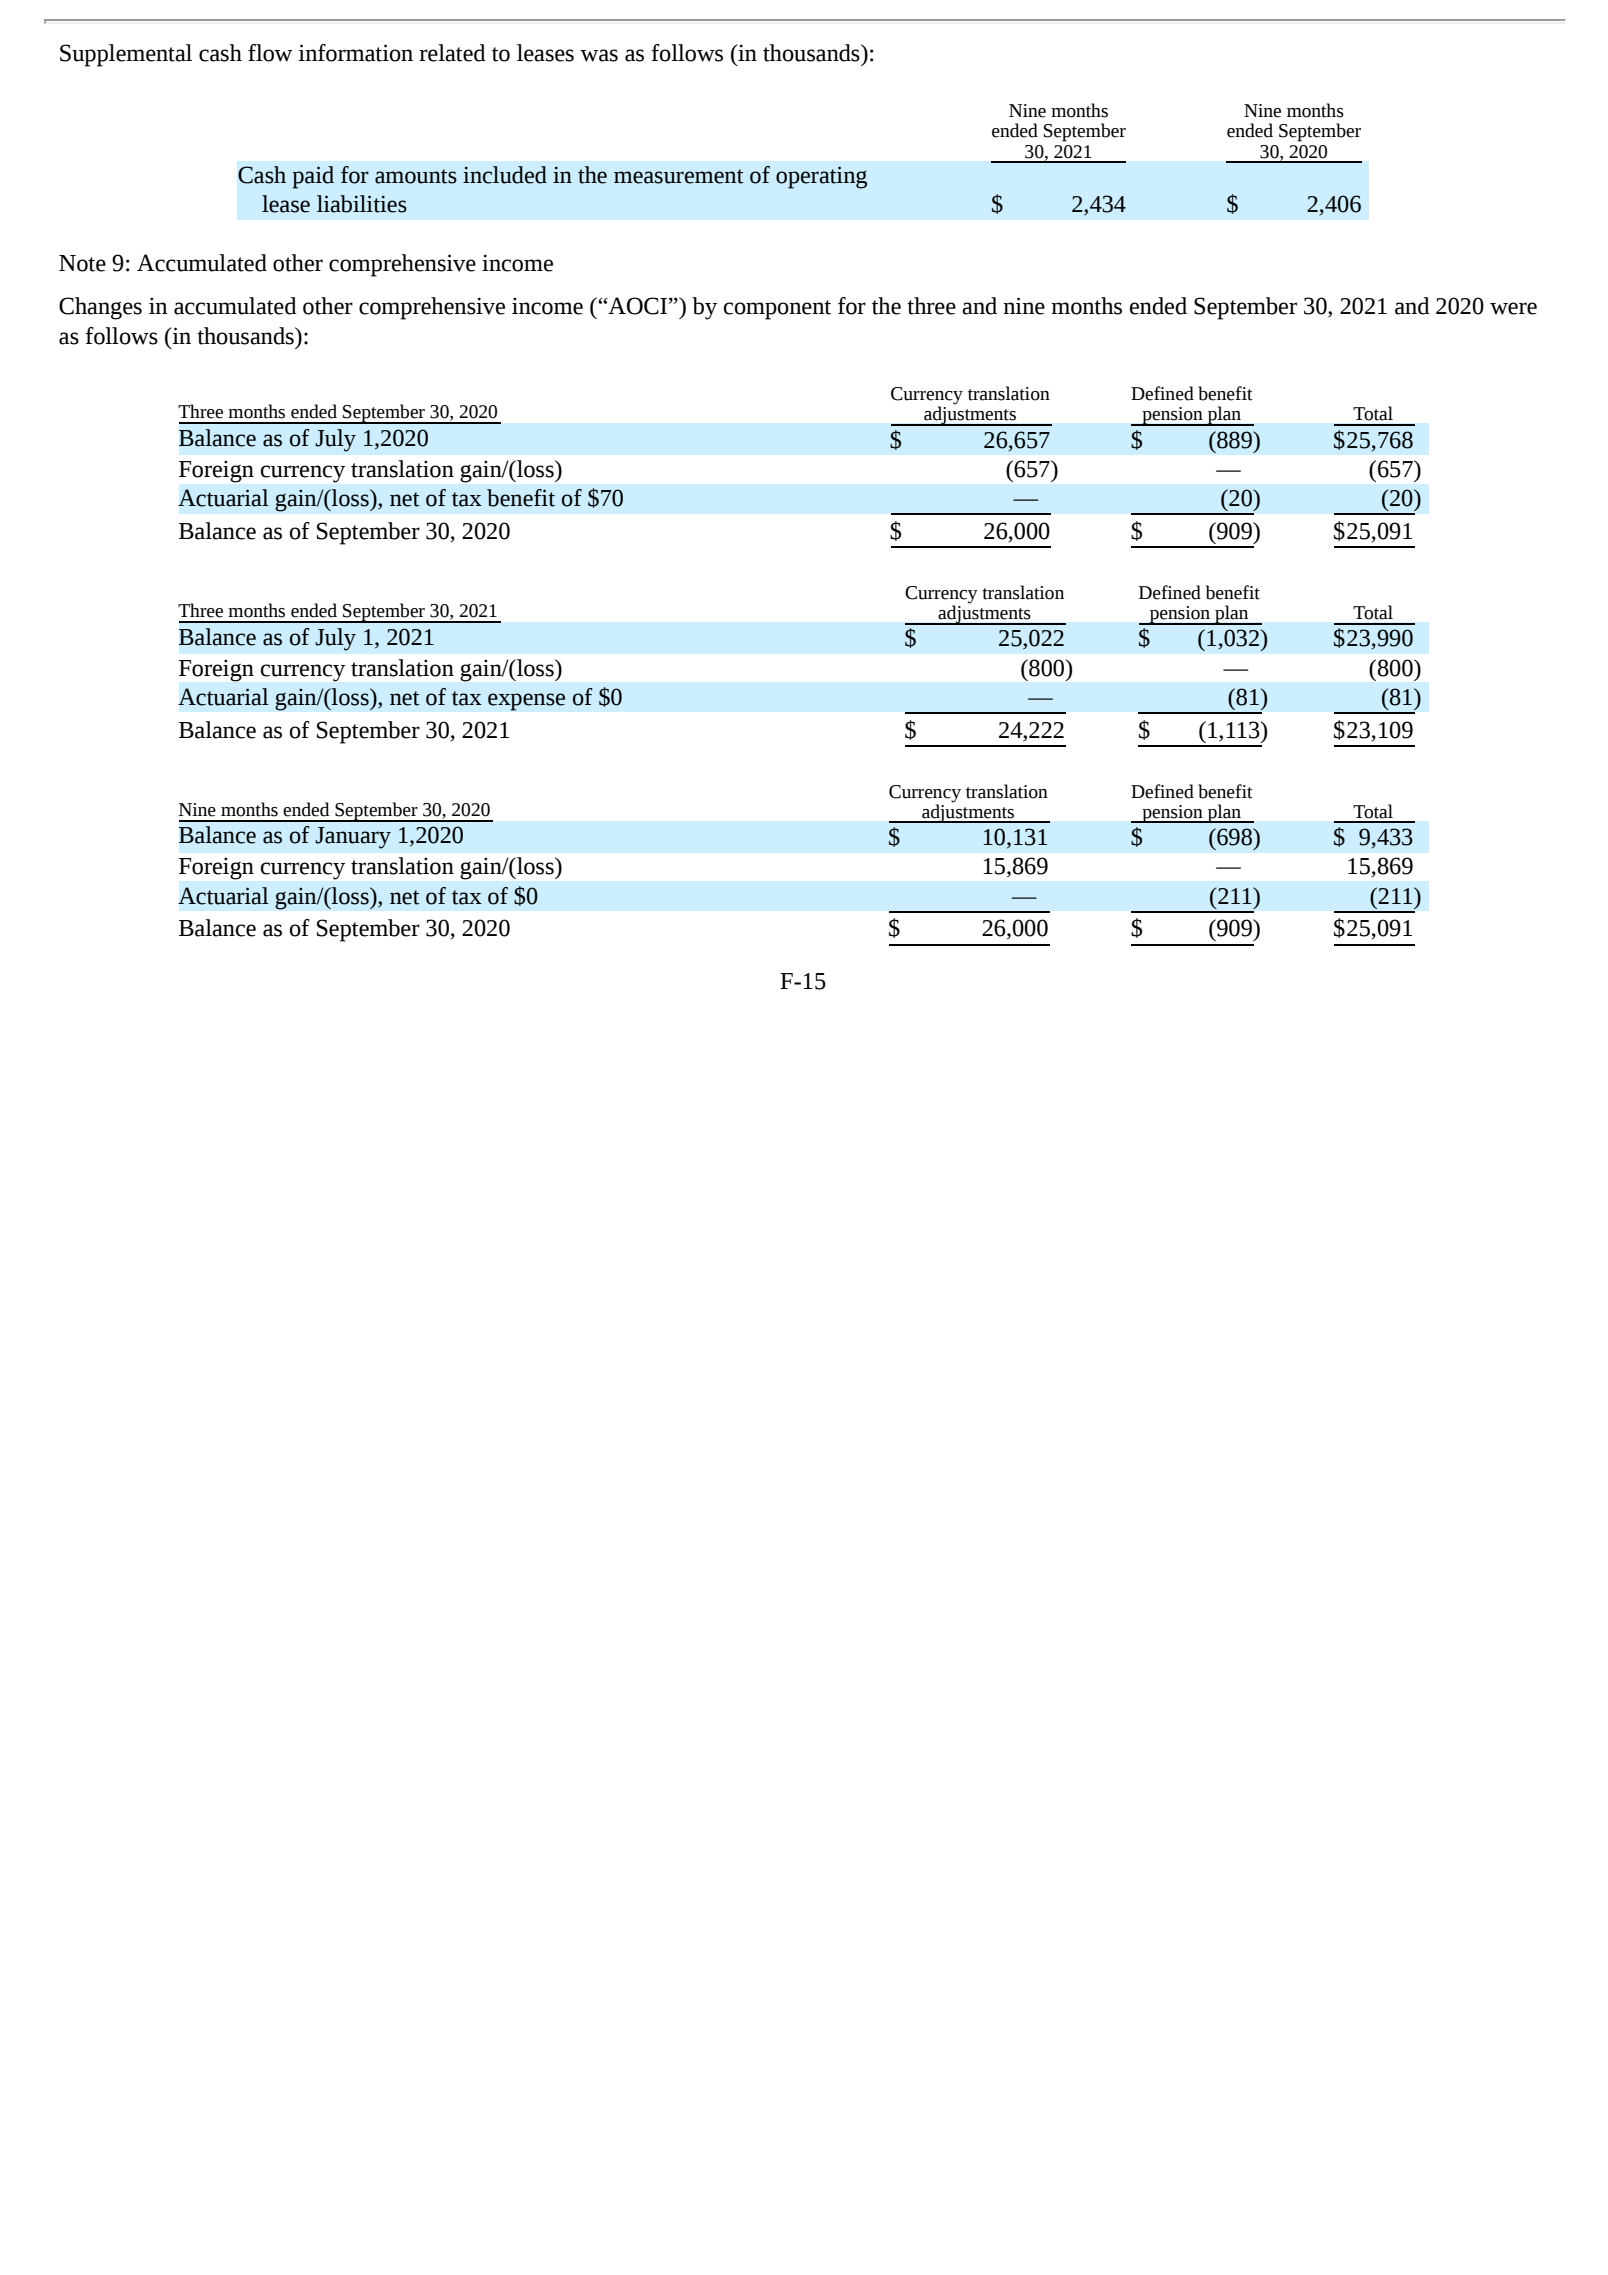 The width and height of the page is (1608, 2275). What do you see at coordinates (416, 176) in the page?
I see `amounts` at bounding box center [416, 176].
